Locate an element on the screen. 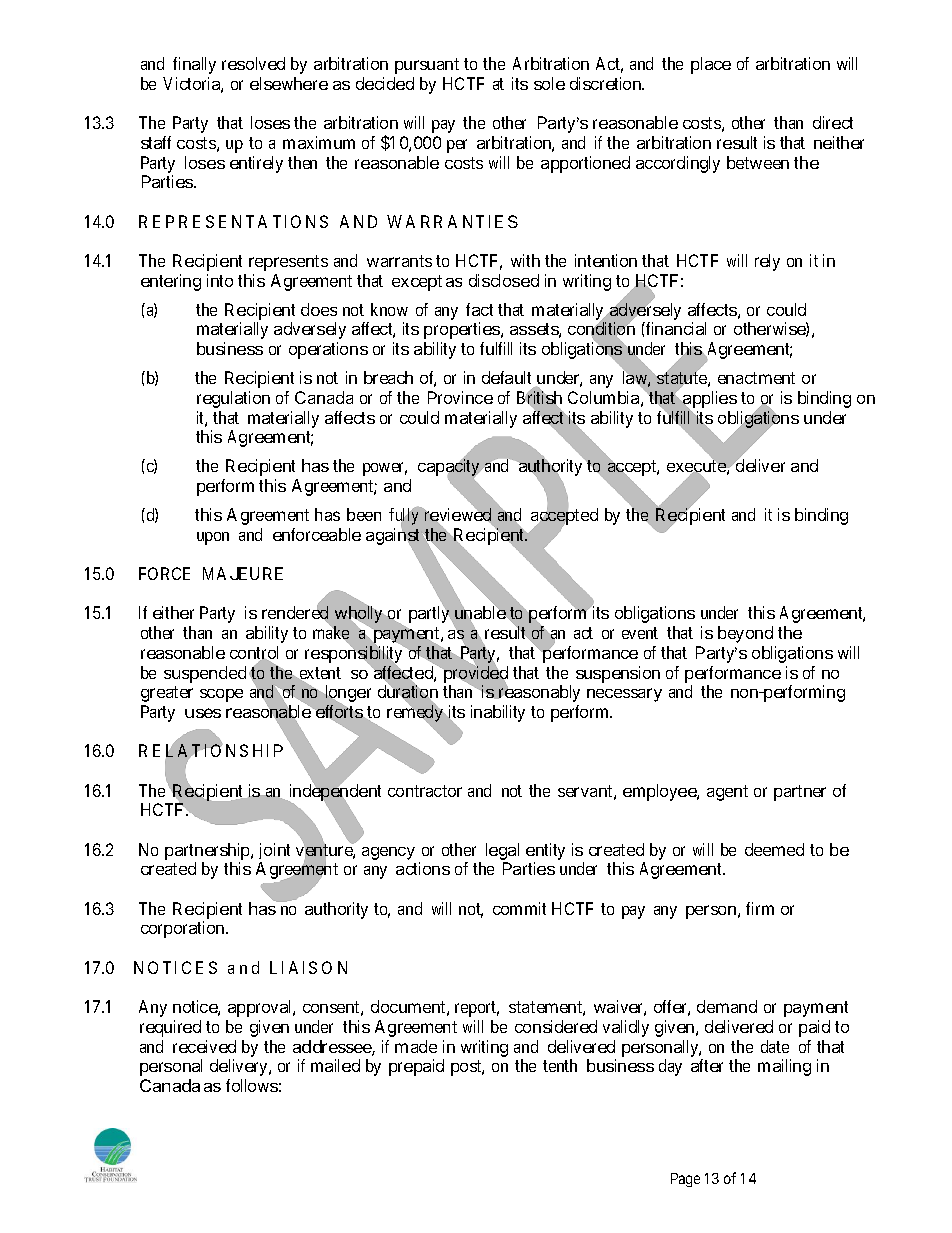 This screenshot has height=1233, width=952. sole is located at coordinates (549, 83).
